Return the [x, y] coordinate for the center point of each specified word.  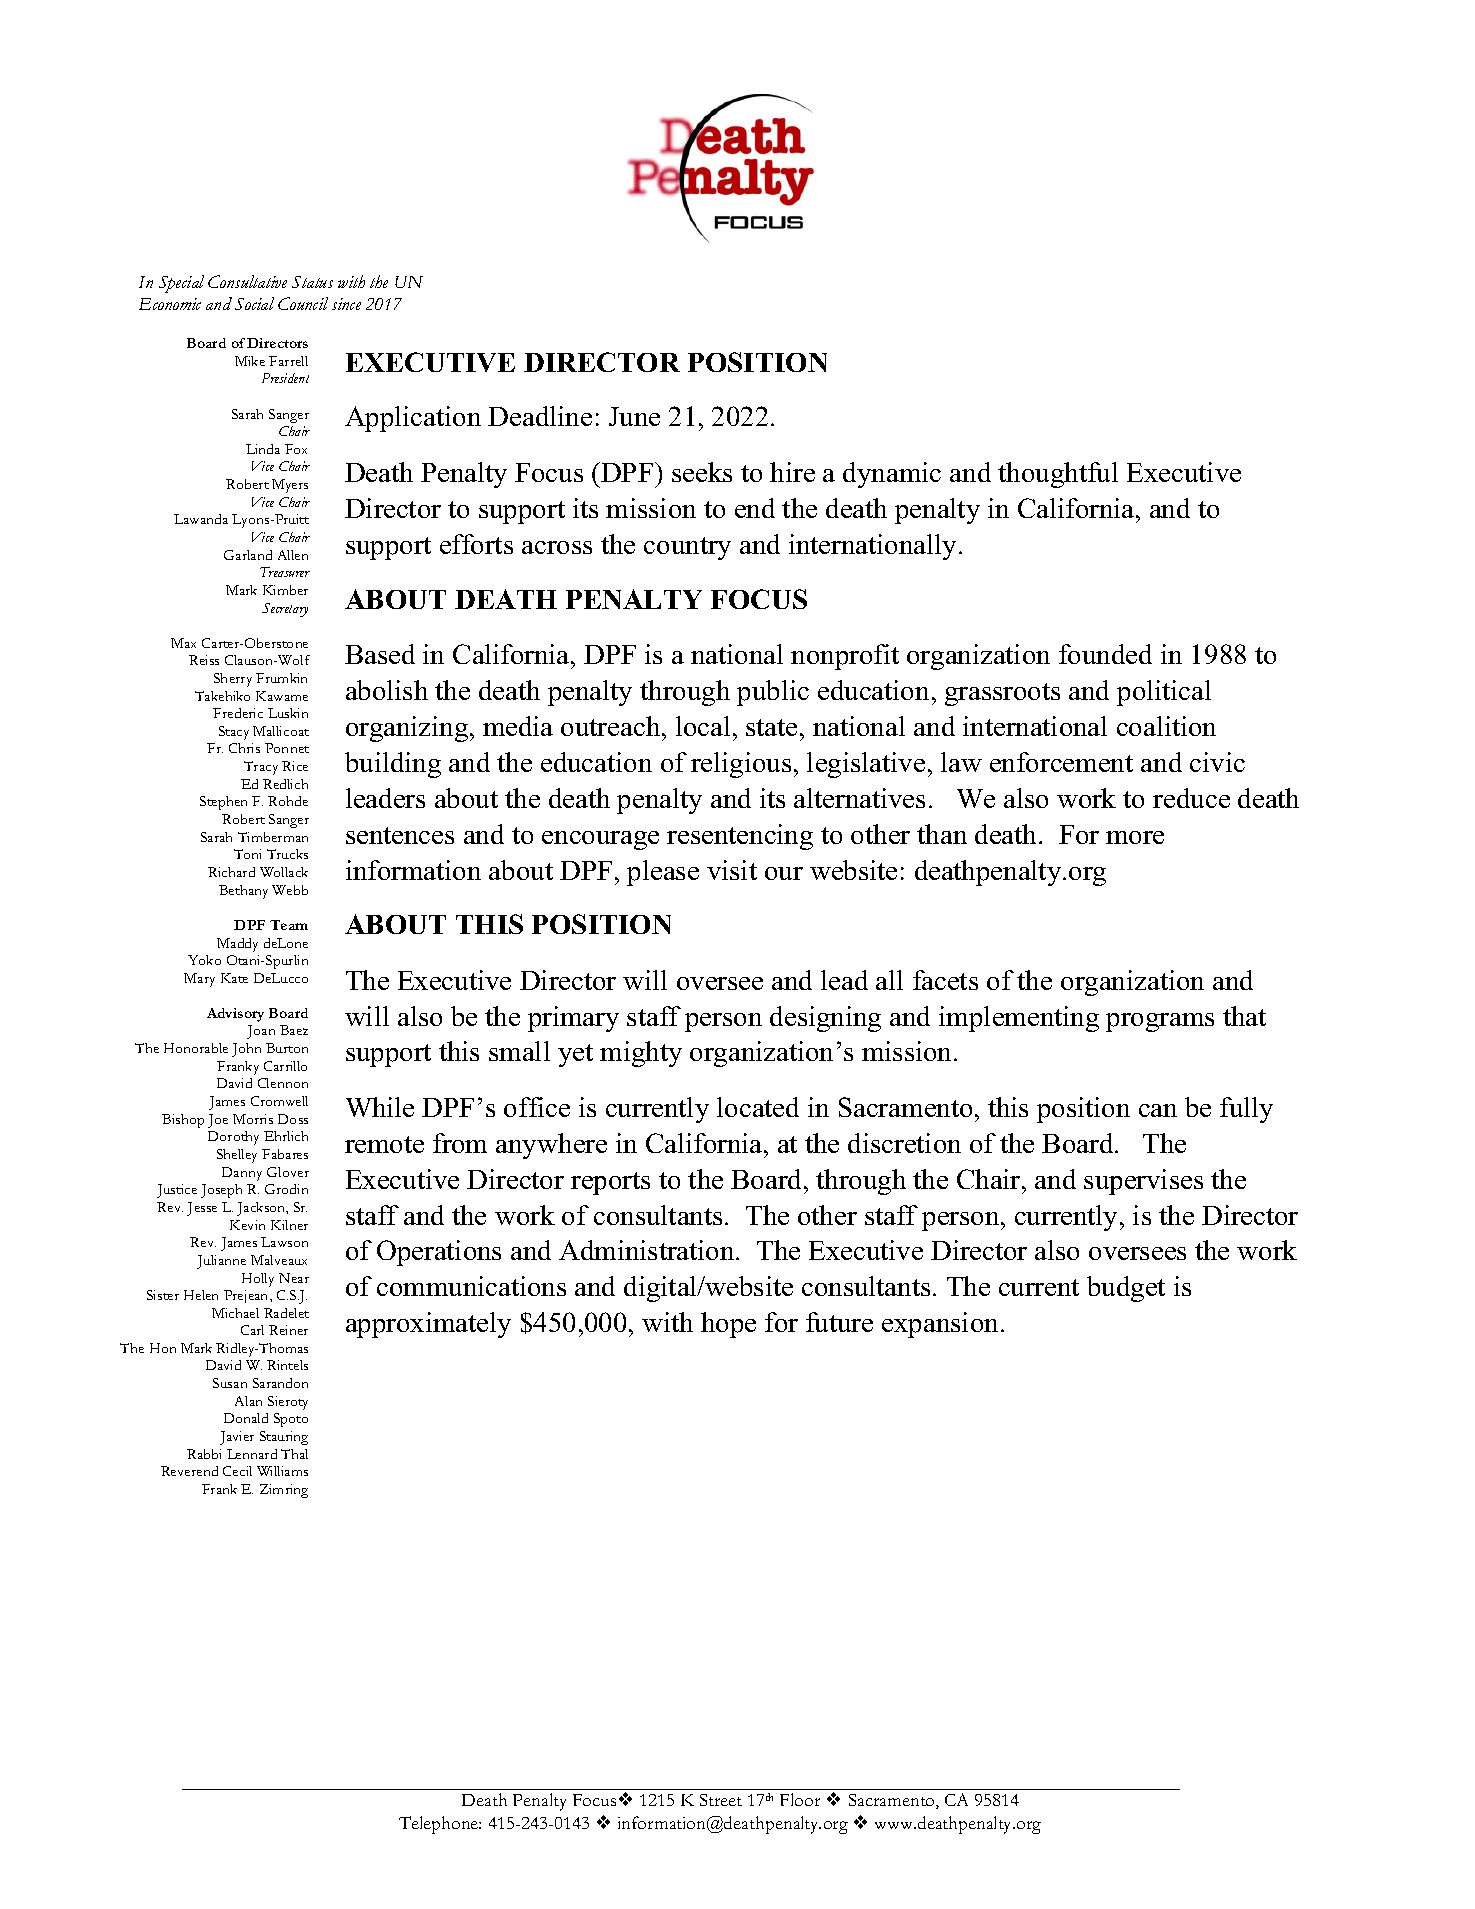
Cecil [237, 1471]
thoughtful [1058, 475]
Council [303, 303]
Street [721, 1800]
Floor [800, 1799]
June [634, 416]
